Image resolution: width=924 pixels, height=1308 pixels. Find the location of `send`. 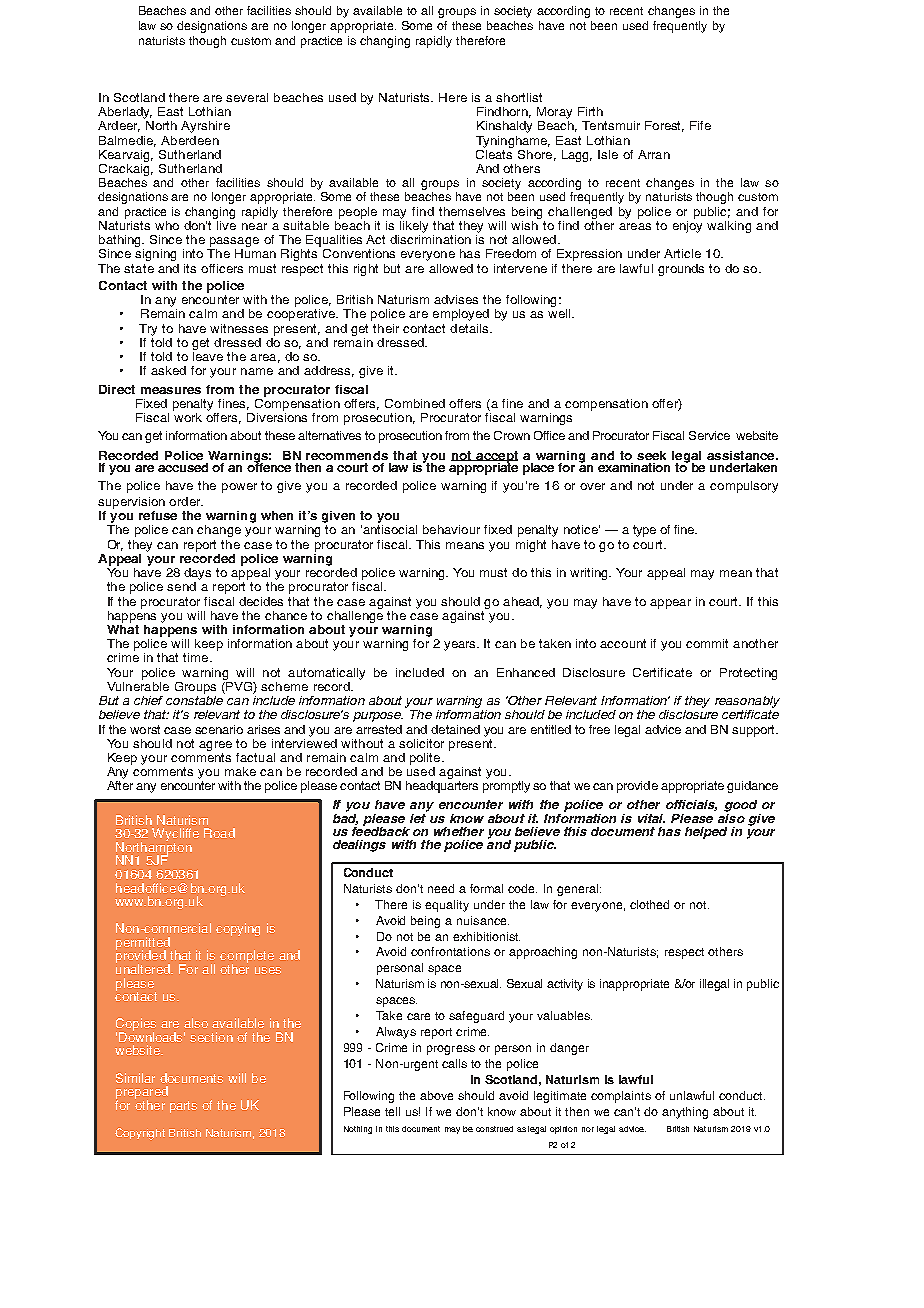

send is located at coordinates (181, 586).
